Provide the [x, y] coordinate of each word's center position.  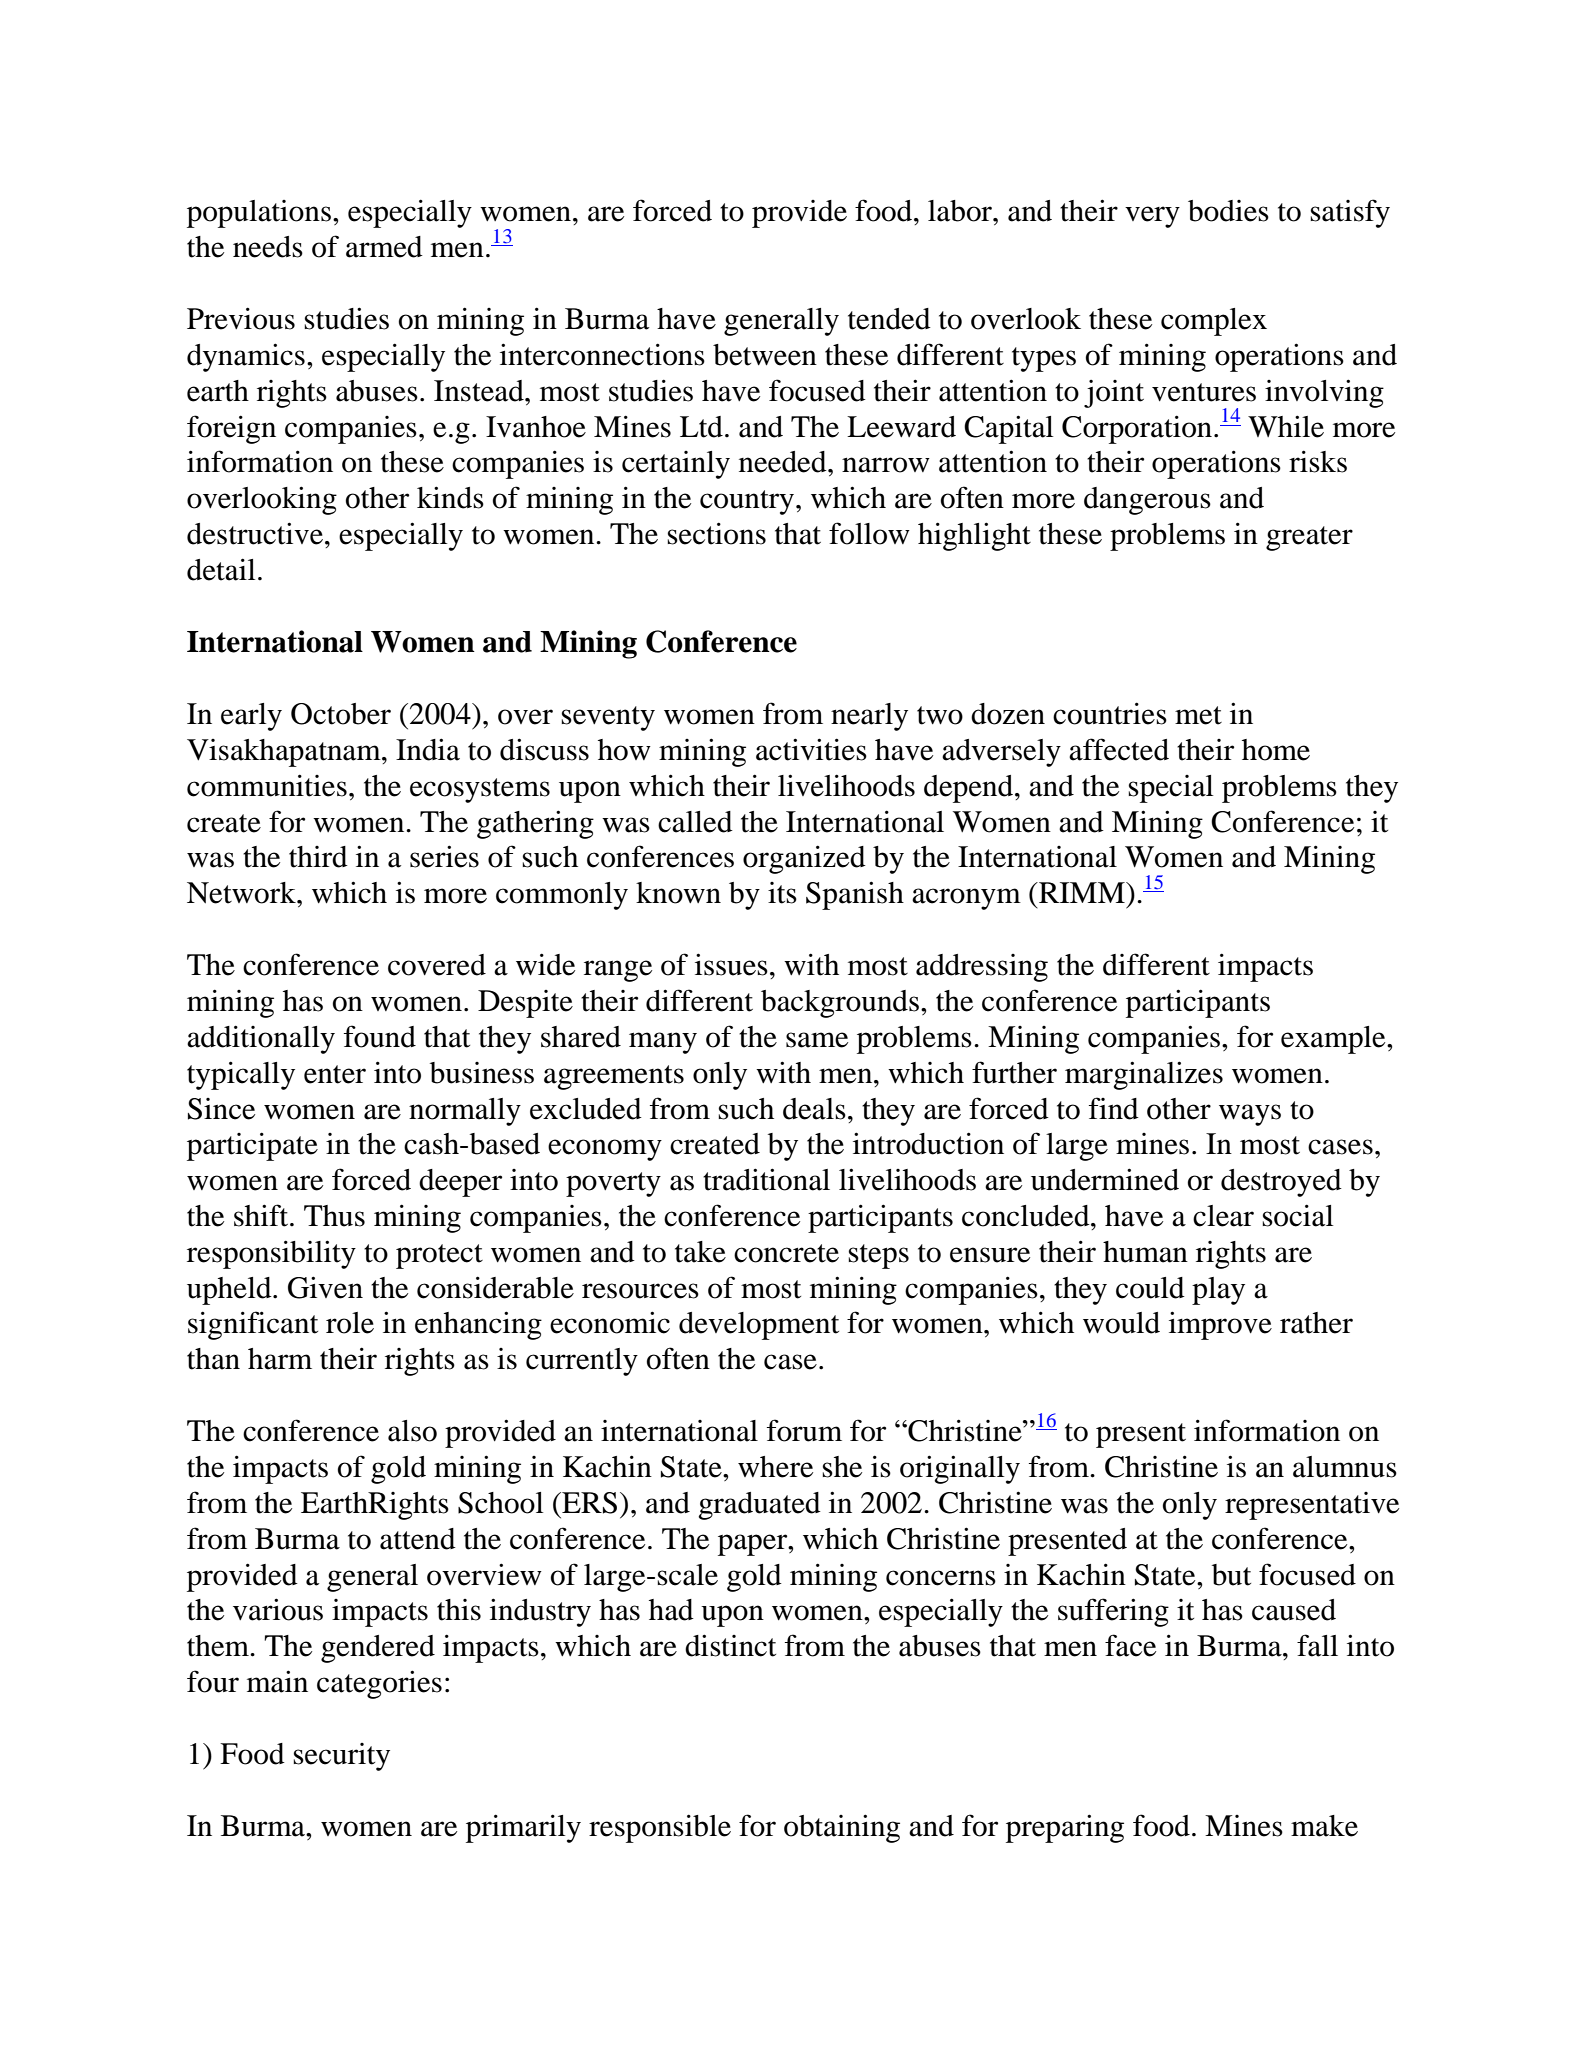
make [1324, 1826]
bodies [1228, 211]
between [765, 355]
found [380, 1036]
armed [384, 247]
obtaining [842, 1828]
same [817, 1040]
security [341, 1757]
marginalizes [1144, 1075]
